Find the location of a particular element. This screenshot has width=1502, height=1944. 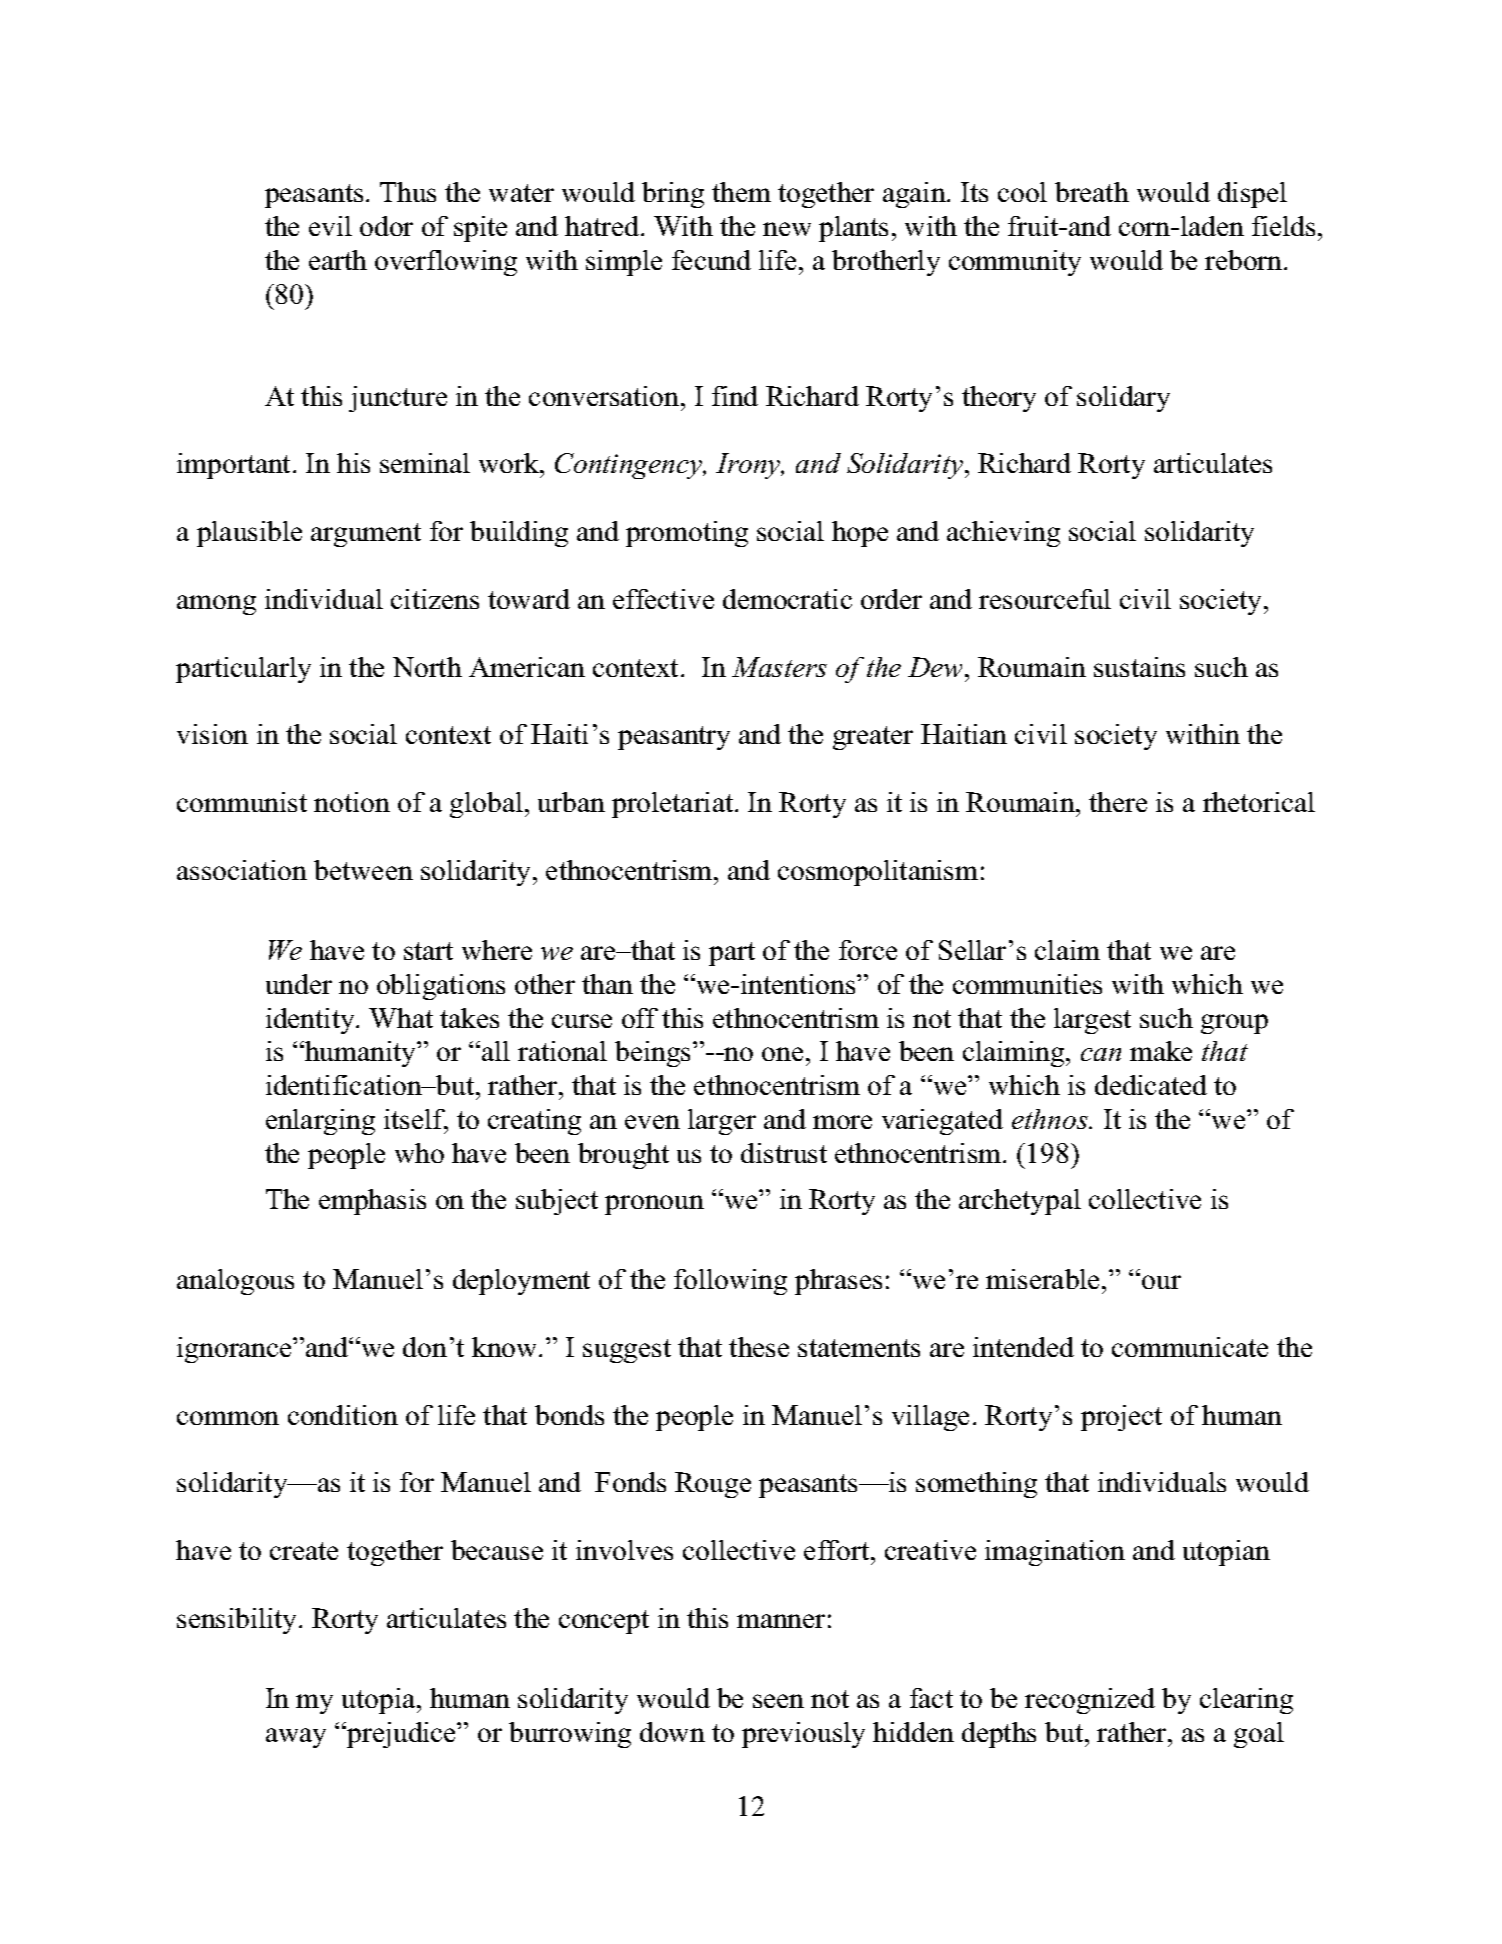

new is located at coordinates (787, 229).
